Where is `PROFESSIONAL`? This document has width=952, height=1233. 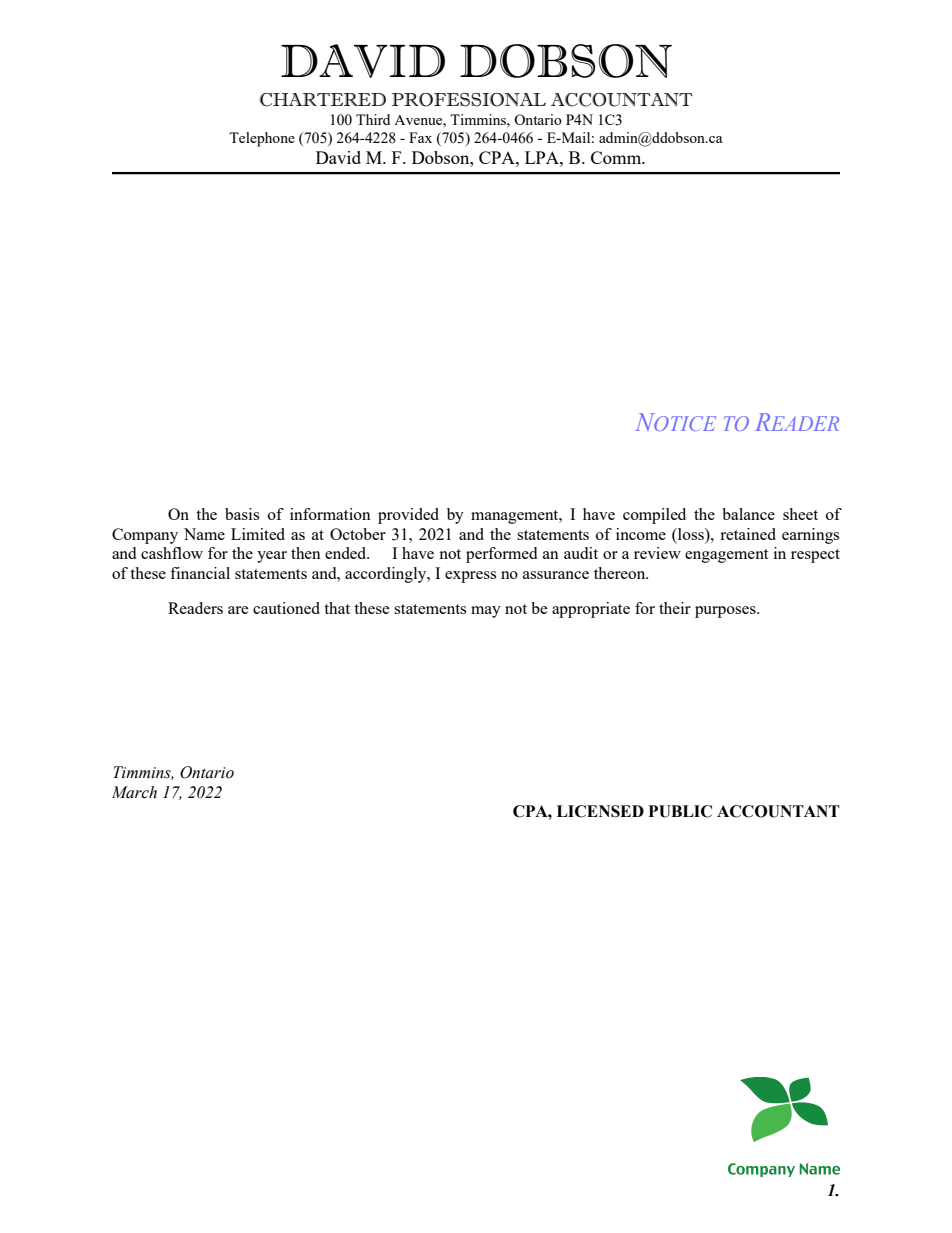 PROFESSIONAL is located at coordinates (469, 100).
